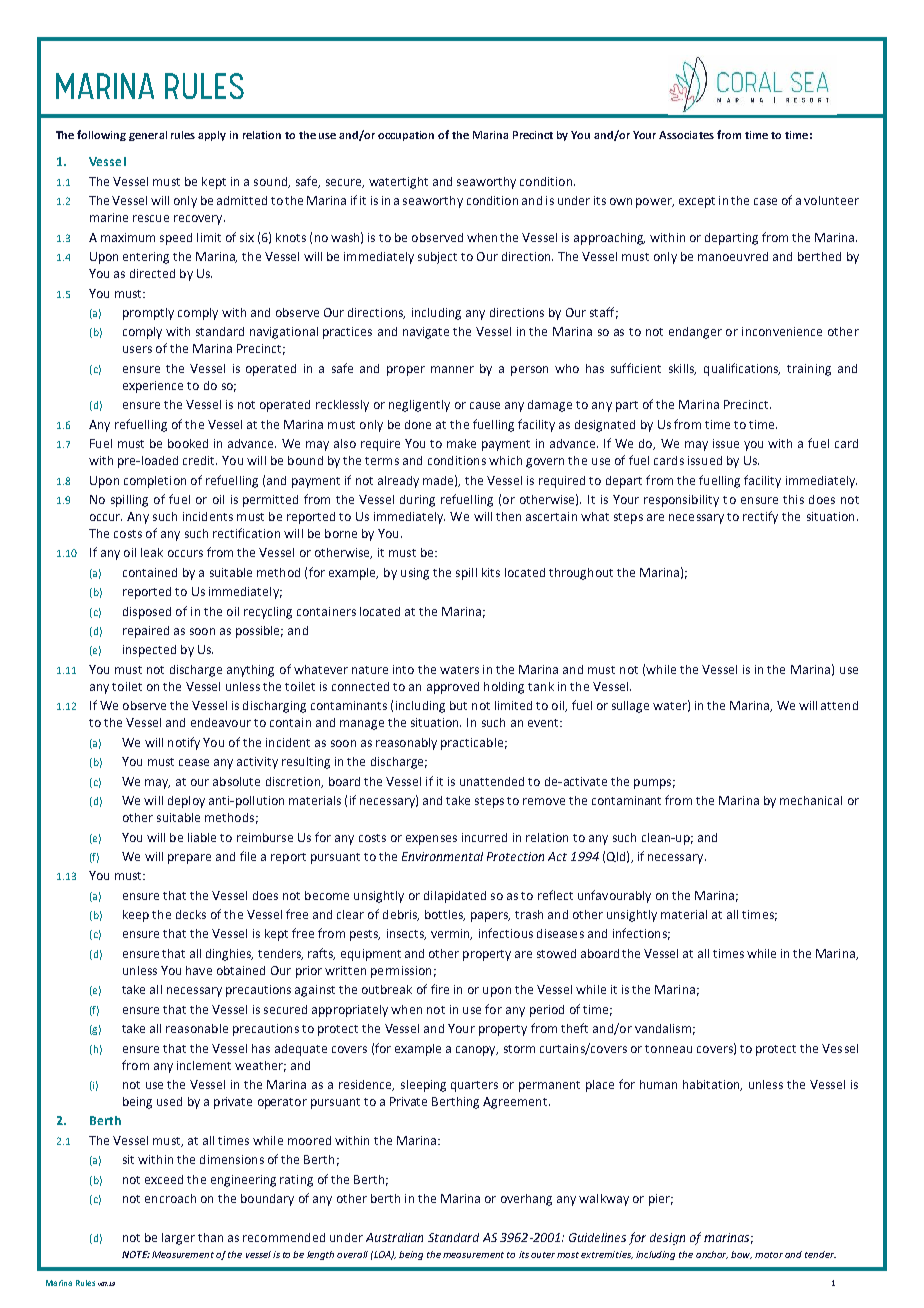  Describe the element at coordinates (221, 722) in the screenshot. I see `endeavour` at that location.
